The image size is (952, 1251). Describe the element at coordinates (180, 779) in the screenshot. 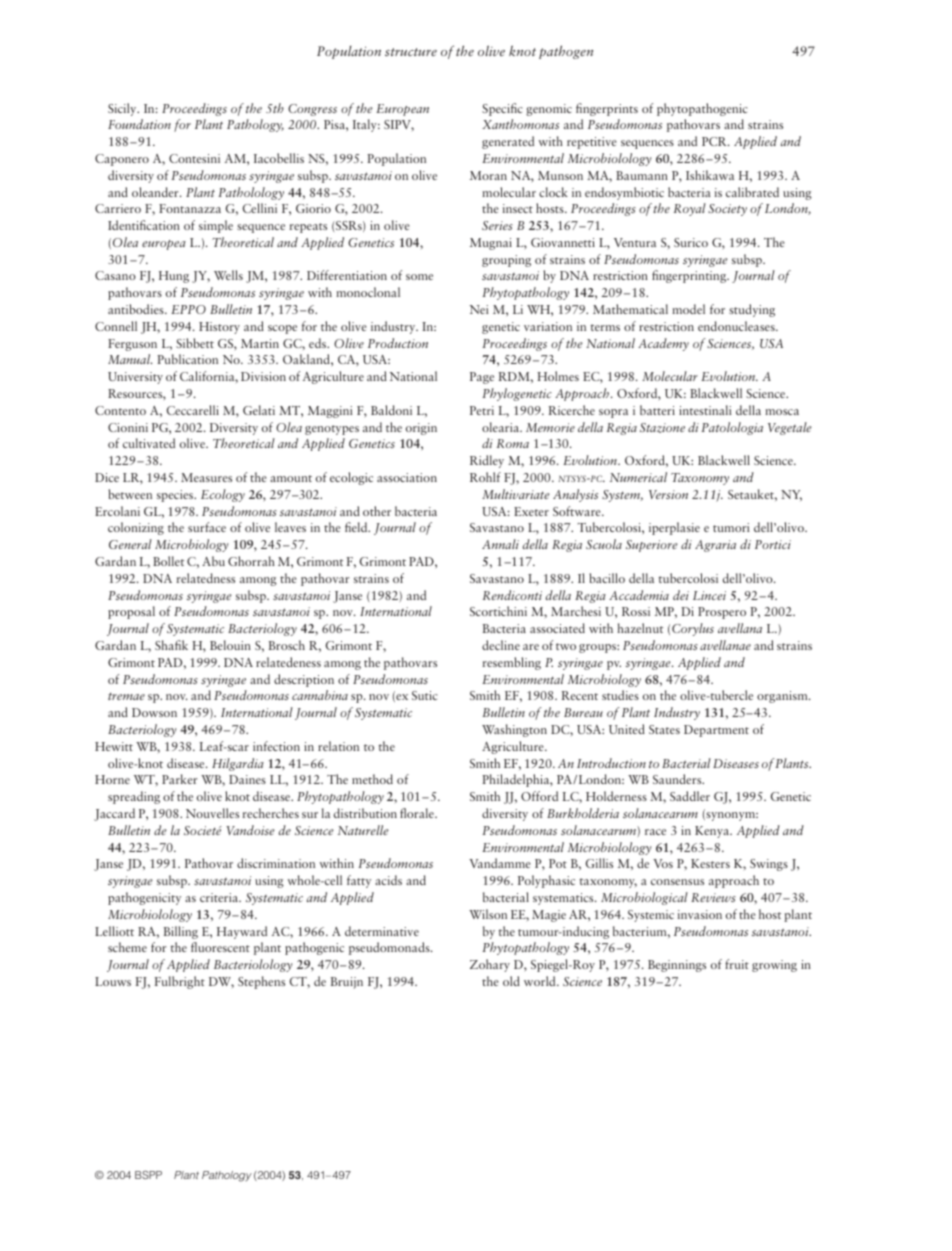

I see `Parker` at that location.
